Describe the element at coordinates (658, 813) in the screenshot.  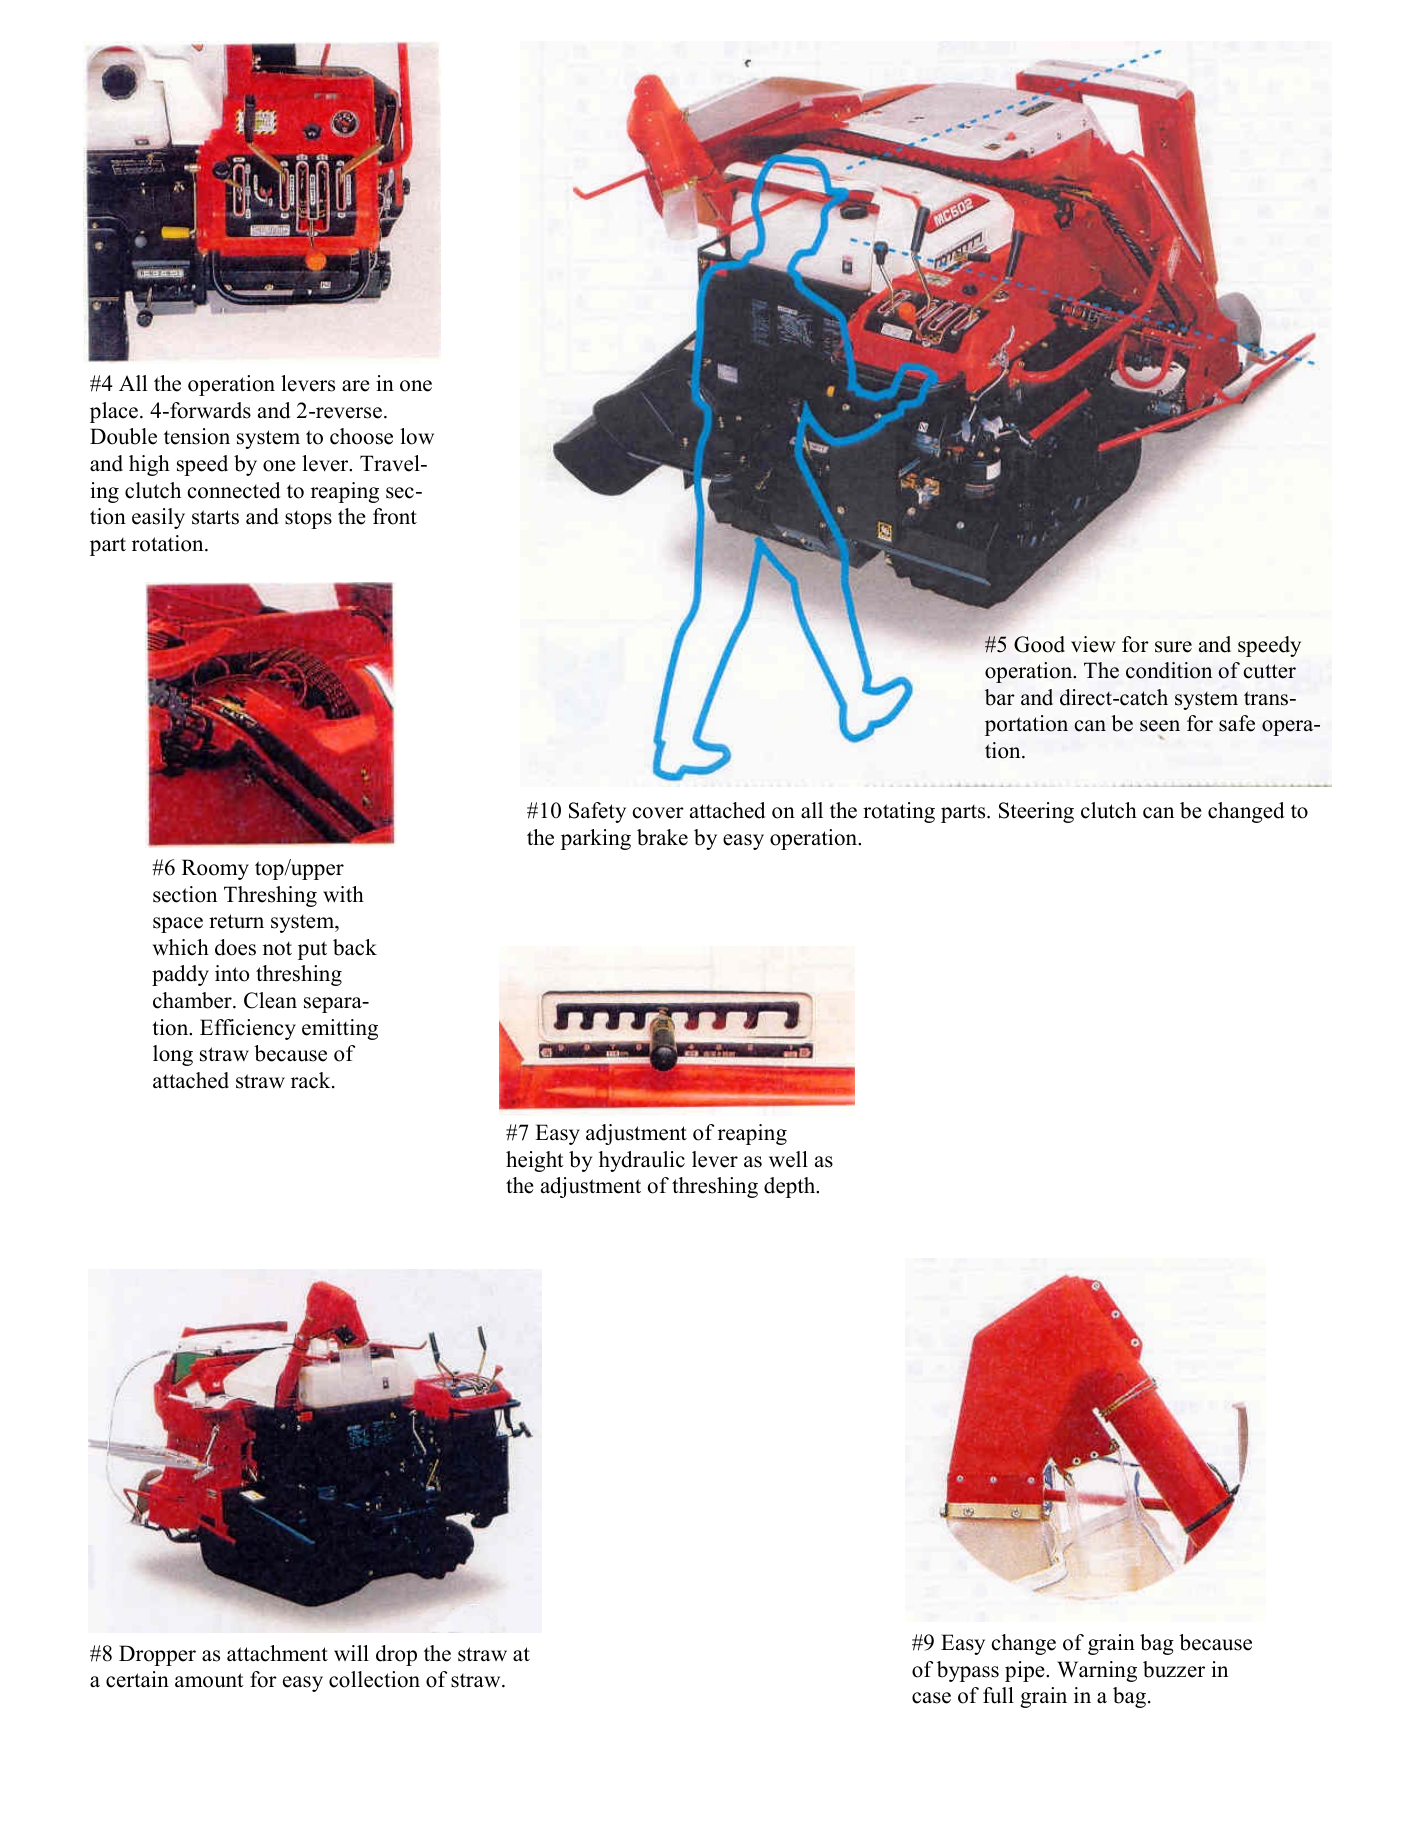
I see `cover` at that location.
